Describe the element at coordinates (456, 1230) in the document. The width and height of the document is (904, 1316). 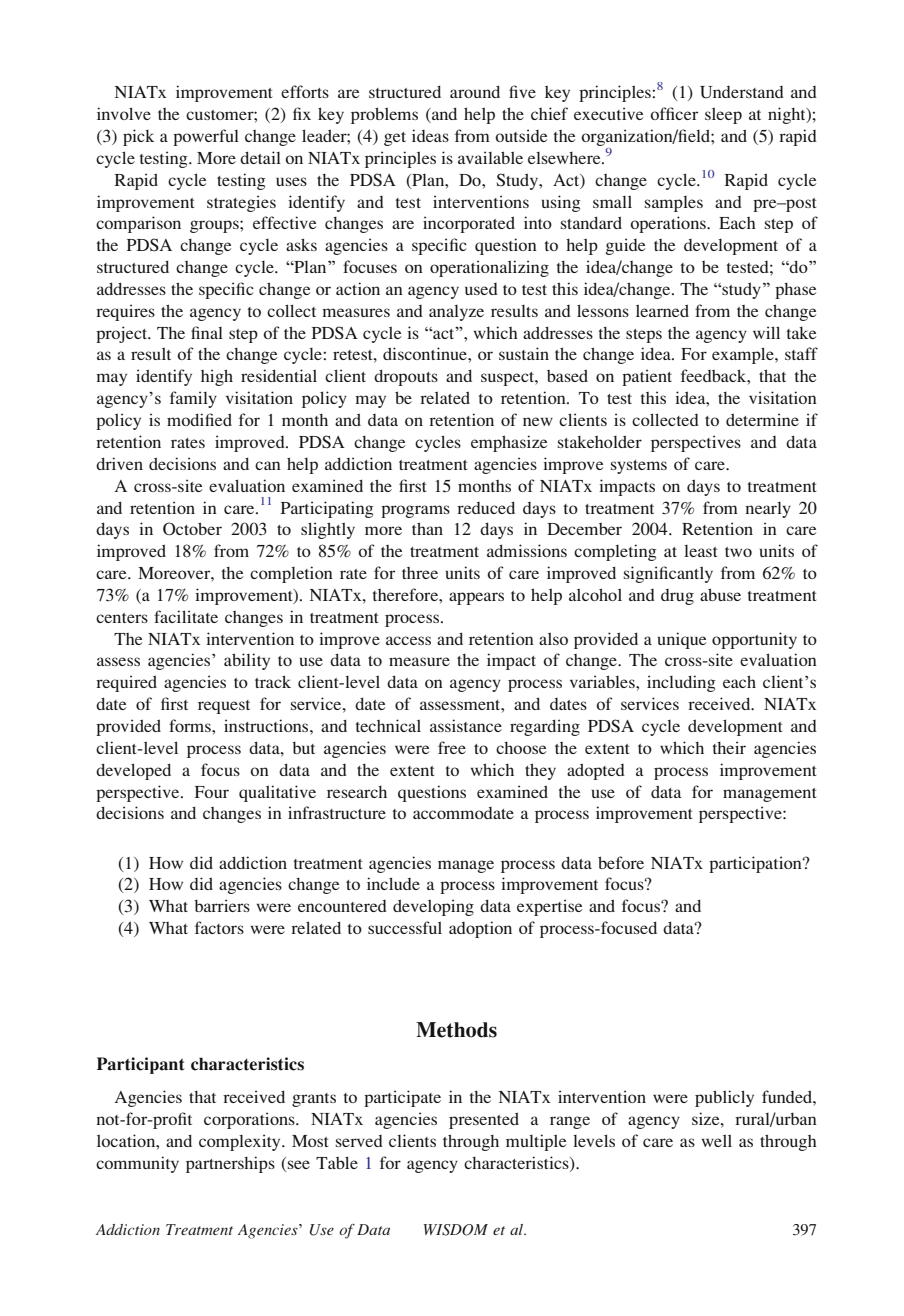
I see `WISDOM` at that location.
